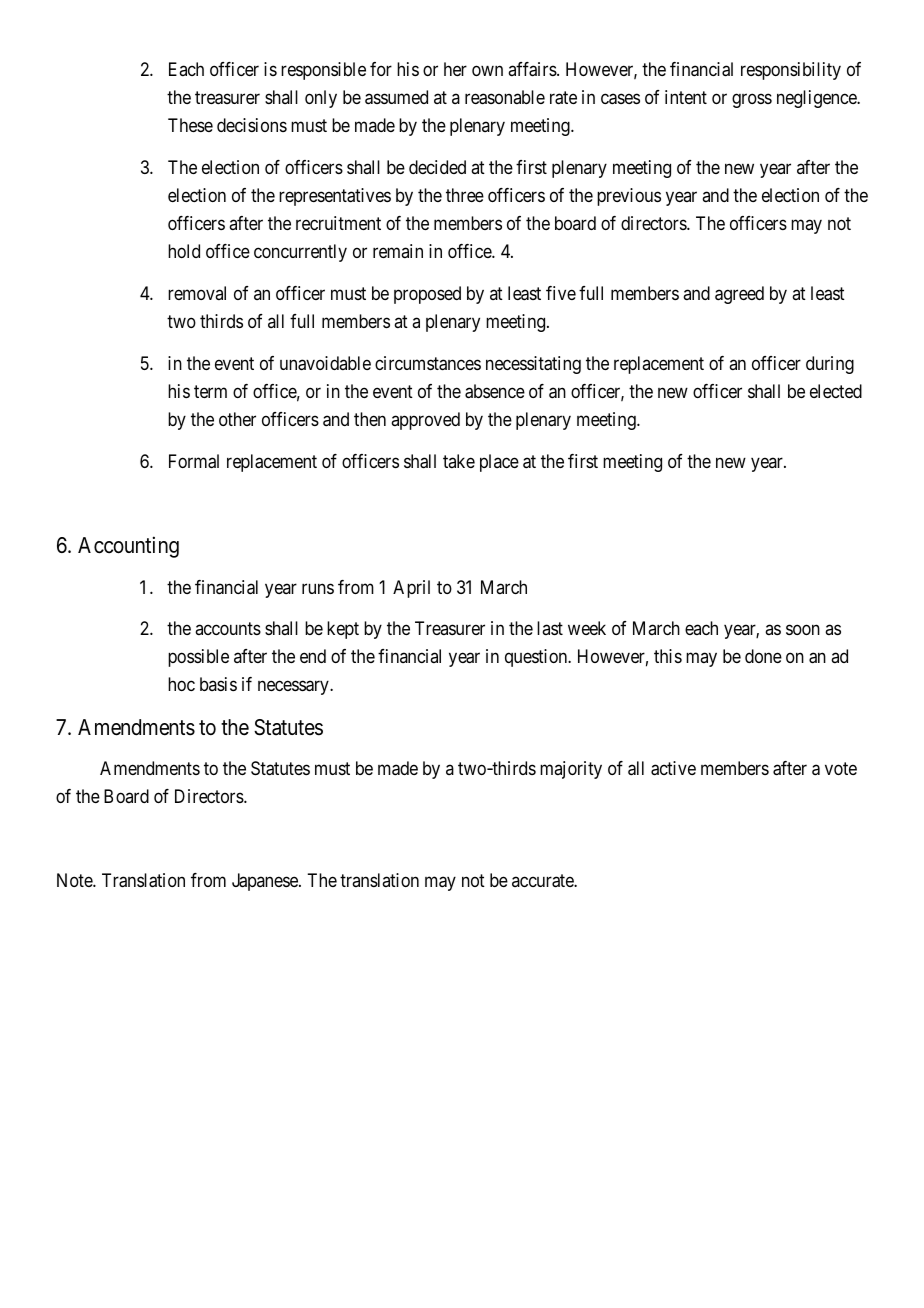 Image resolution: width=924 pixels, height=1308 pixels. What do you see at coordinates (190, 125) in the document?
I see `These` at bounding box center [190, 125].
